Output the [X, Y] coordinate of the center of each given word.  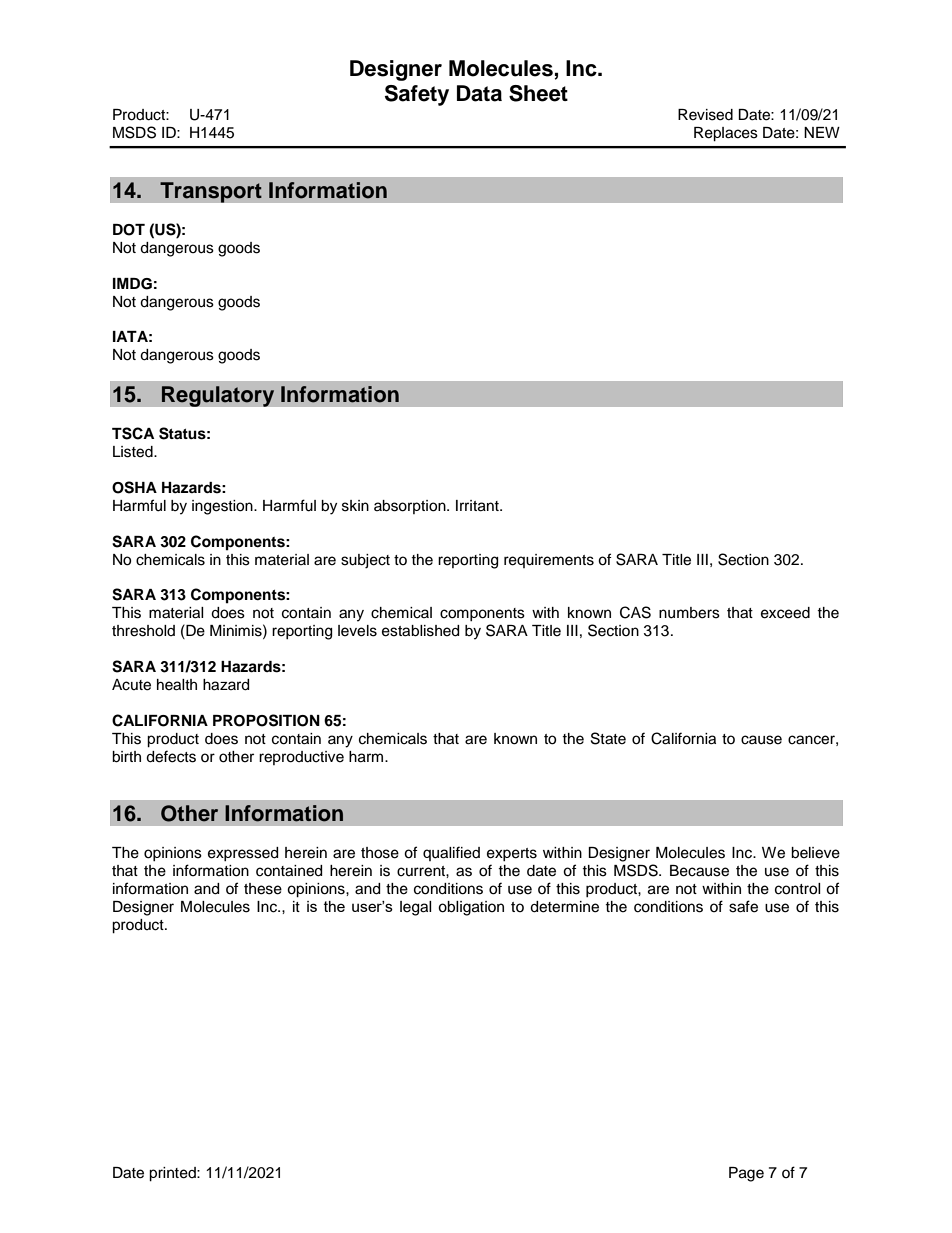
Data [479, 93]
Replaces [726, 134]
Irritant [478, 506]
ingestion [223, 507]
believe [815, 853]
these [263, 889]
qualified [451, 853]
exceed [785, 613]
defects [171, 756]
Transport [211, 192]
